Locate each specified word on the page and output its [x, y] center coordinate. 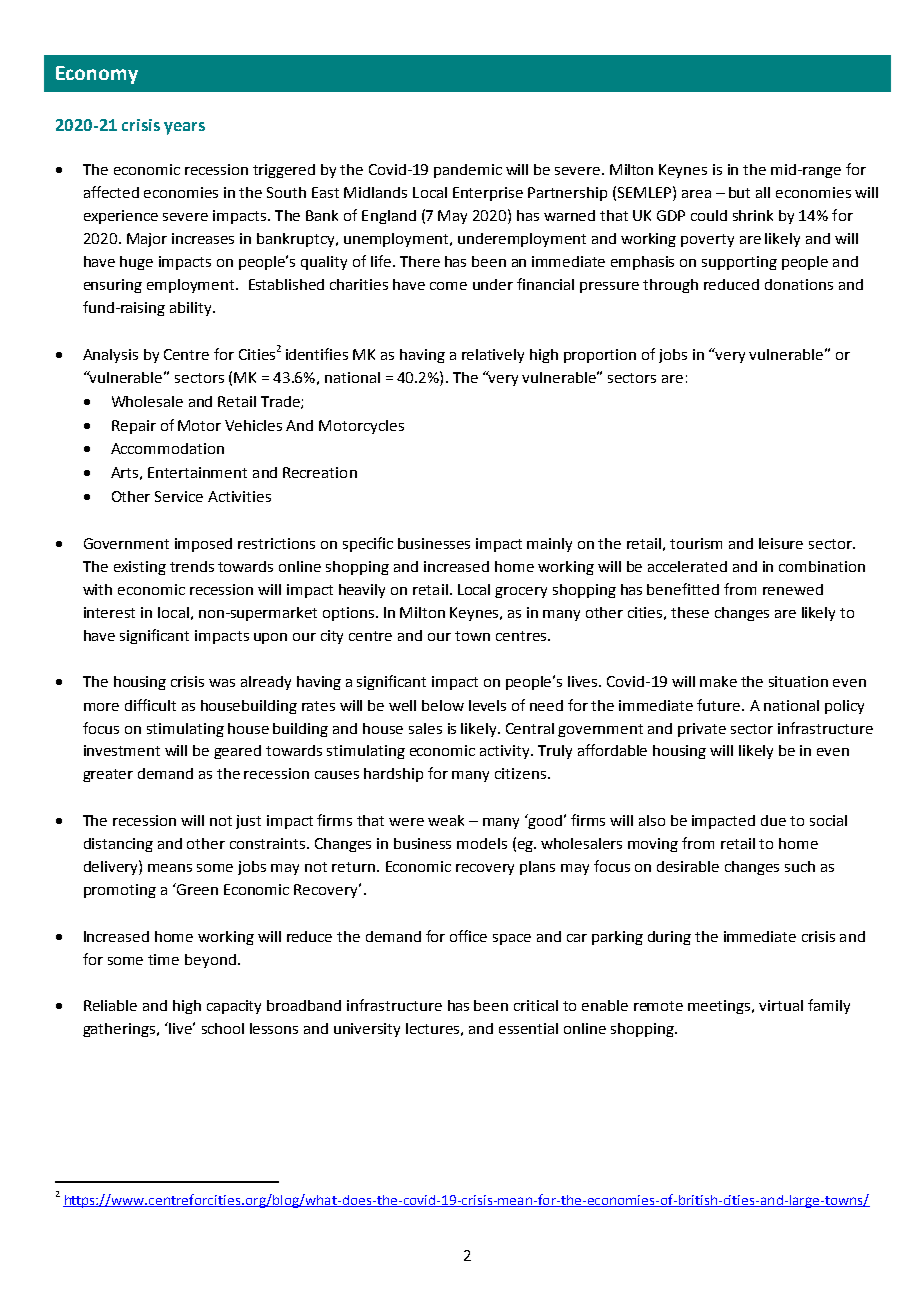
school [223, 1028]
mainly [549, 545]
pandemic [468, 171]
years [184, 128]
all [763, 192]
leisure [781, 543]
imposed [203, 545]
